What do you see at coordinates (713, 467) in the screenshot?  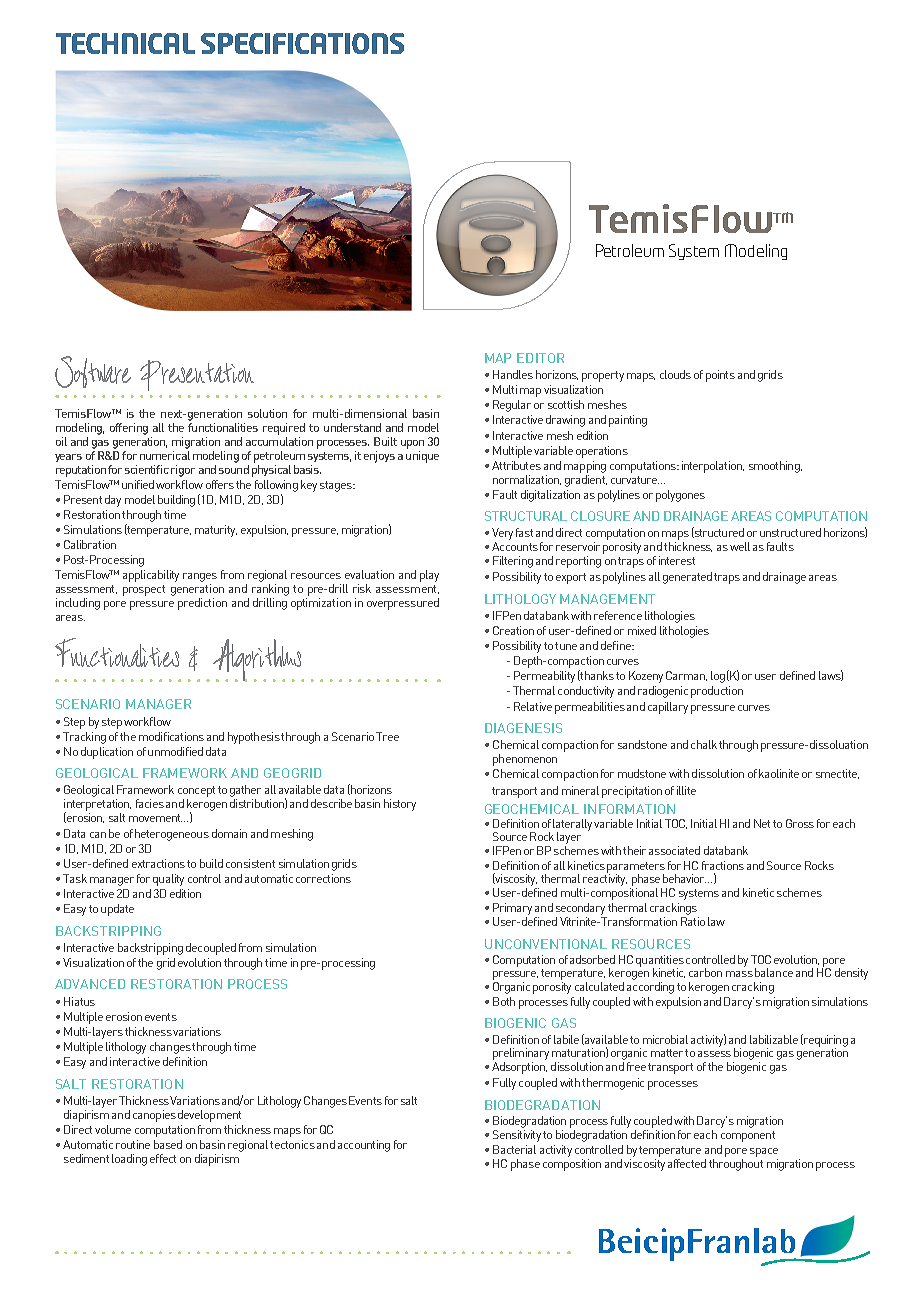 I see `interpolation` at bounding box center [713, 467].
